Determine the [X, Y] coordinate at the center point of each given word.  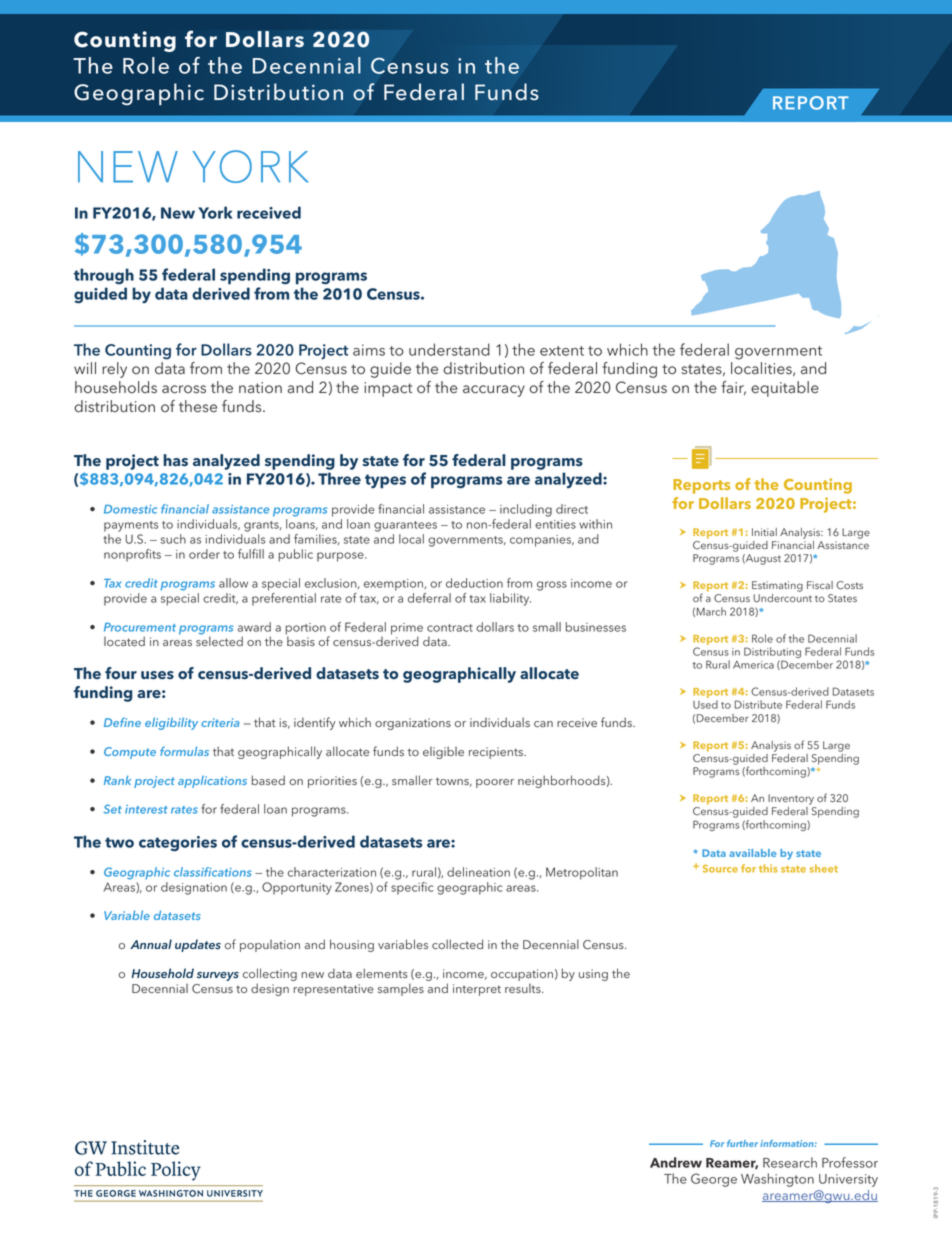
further [742, 1143]
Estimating [777, 586]
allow [233, 583]
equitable [785, 389]
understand [449, 349]
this [768, 868]
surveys [218, 976]
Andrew [676, 1162]
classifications [213, 872]
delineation [478, 872]
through [104, 276]
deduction [474, 583]
